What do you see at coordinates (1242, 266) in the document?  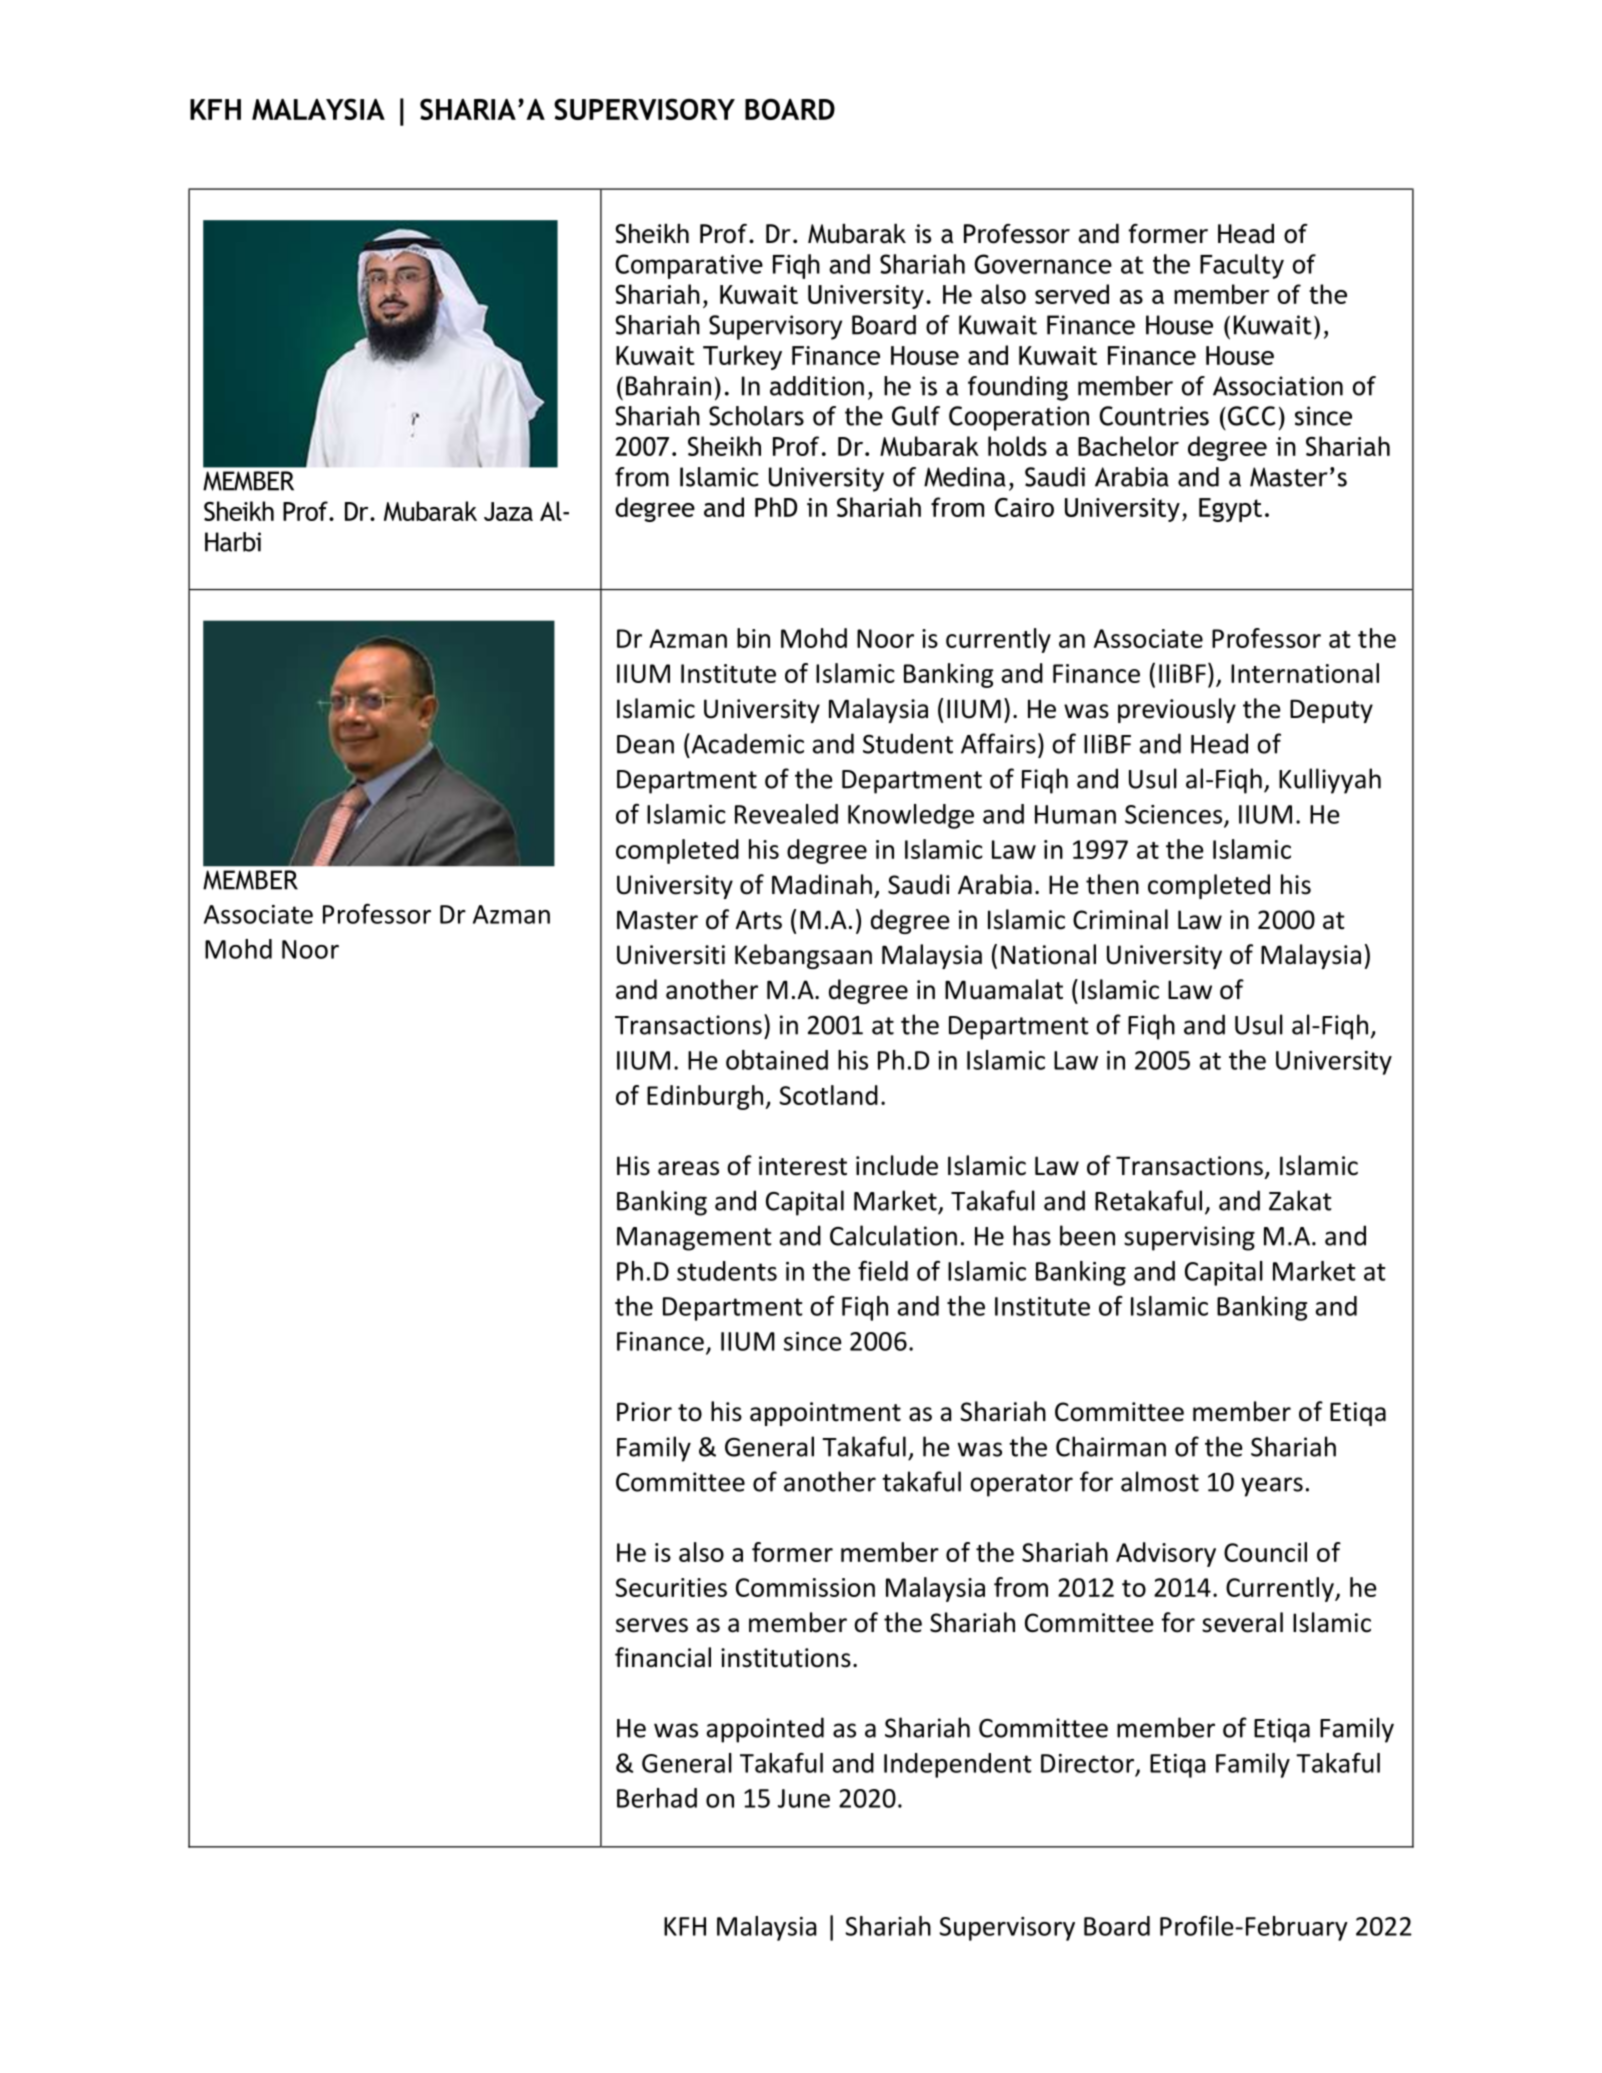 I see `Faculty` at bounding box center [1242, 266].
